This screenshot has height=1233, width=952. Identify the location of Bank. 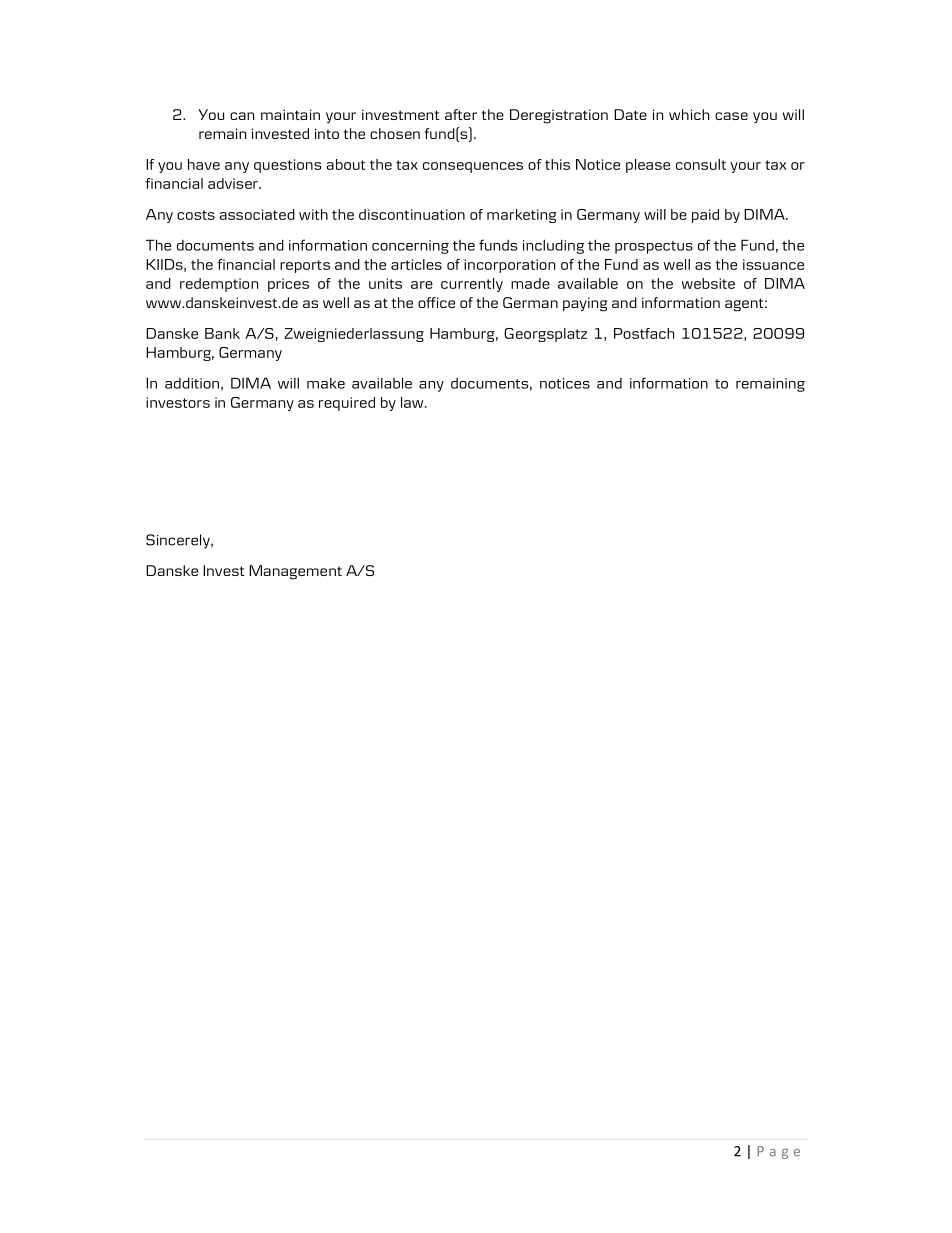
(222, 333).
